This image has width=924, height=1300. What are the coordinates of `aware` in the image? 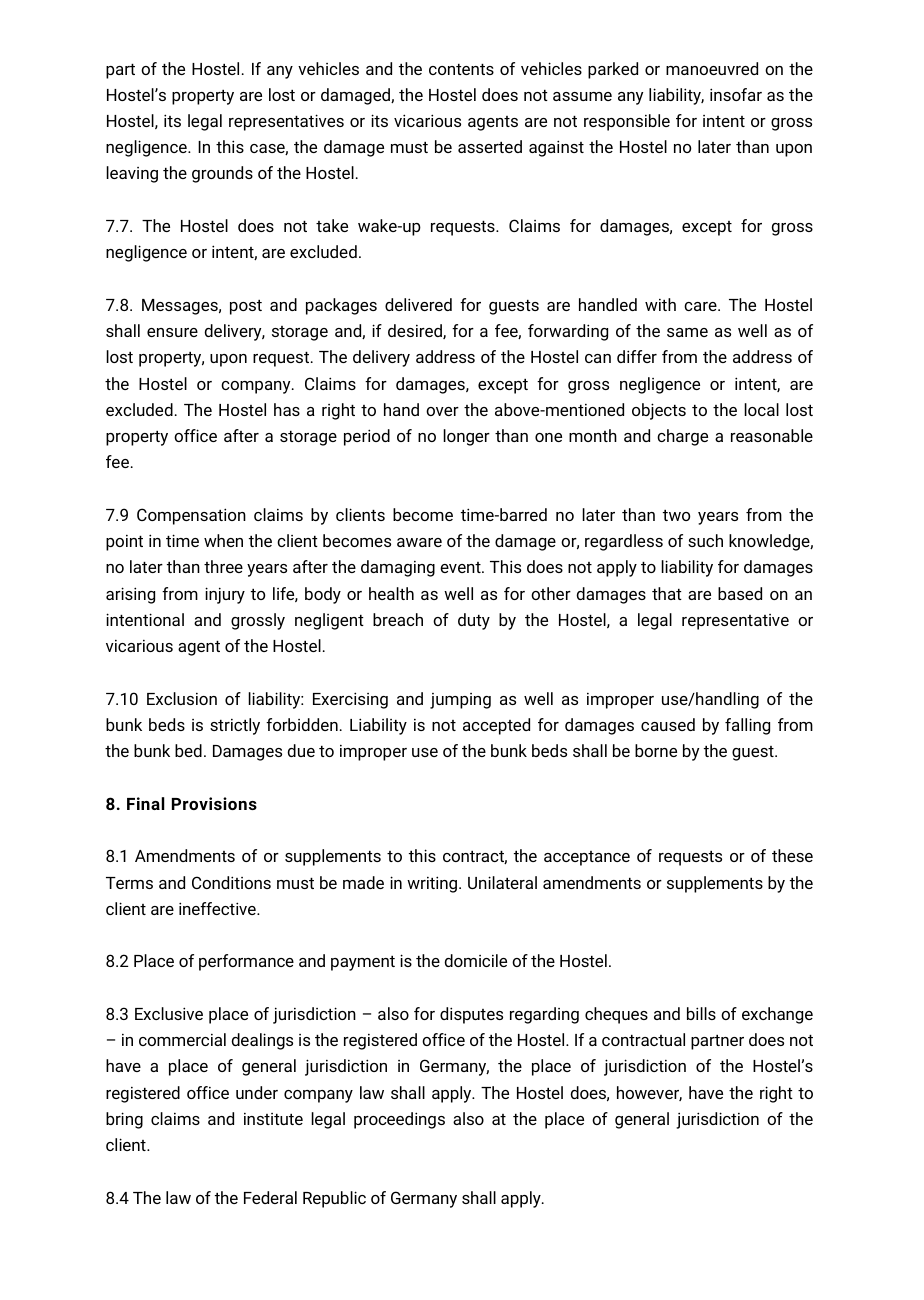 It's located at (419, 542).
